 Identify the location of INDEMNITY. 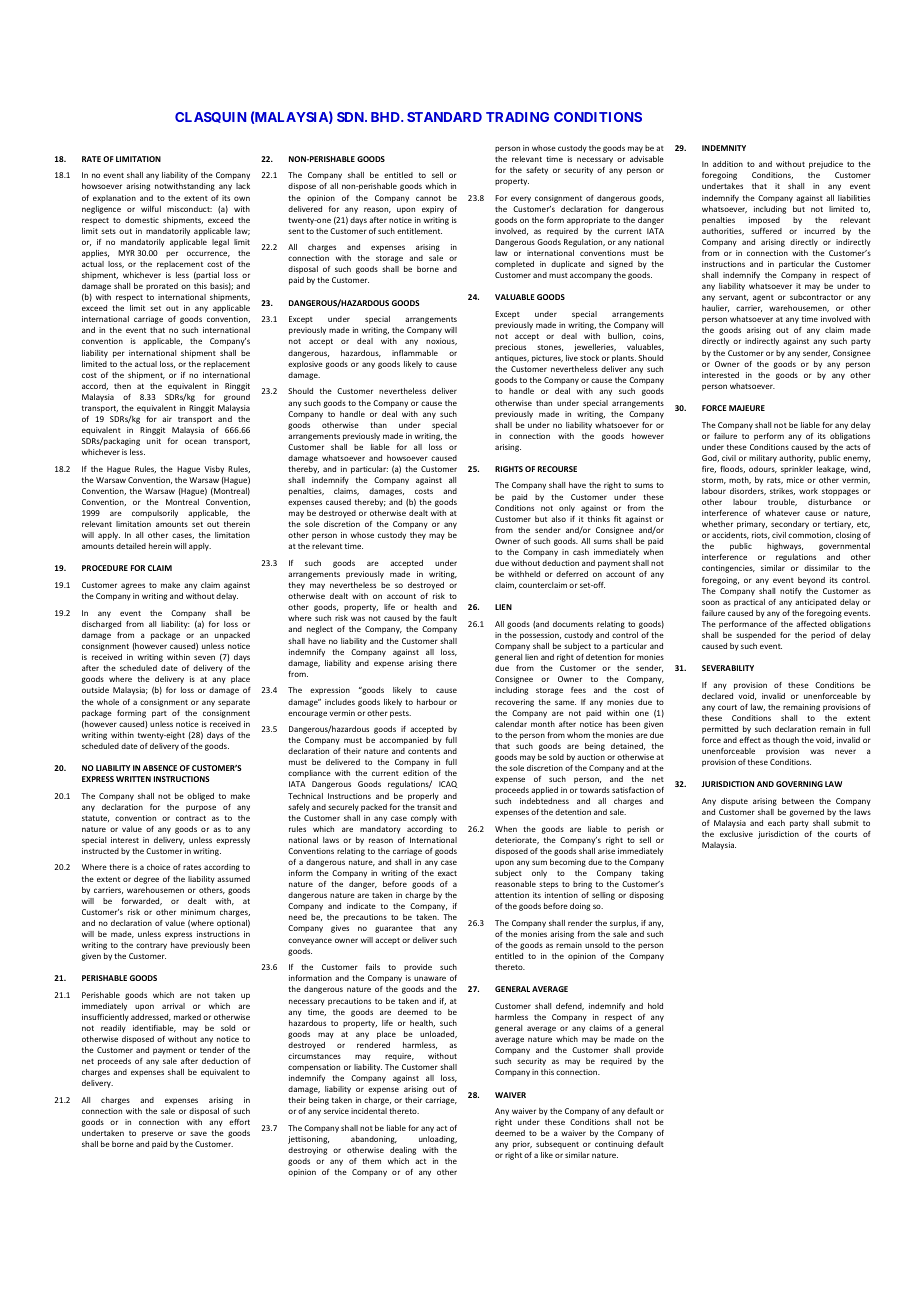
(724, 148).
